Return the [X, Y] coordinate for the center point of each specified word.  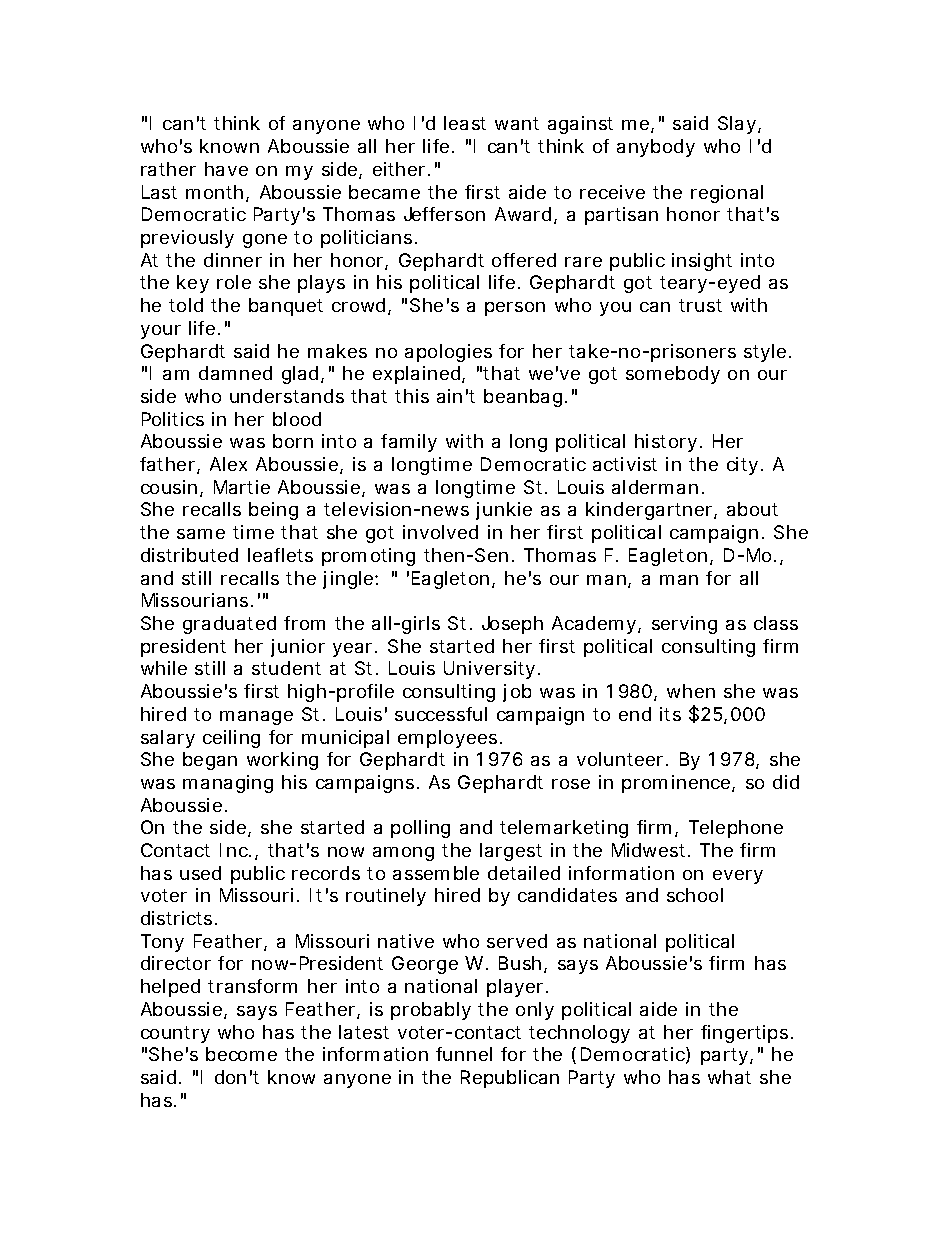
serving [684, 625]
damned [235, 373]
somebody [673, 375]
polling [420, 829]
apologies [448, 353]
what [729, 1077]
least [465, 123]
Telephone [736, 829]
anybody [656, 148]
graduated [229, 625]
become [241, 1054]
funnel [464, 1054]
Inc [235, 850]
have [226, 169]
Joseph [512, 625]
